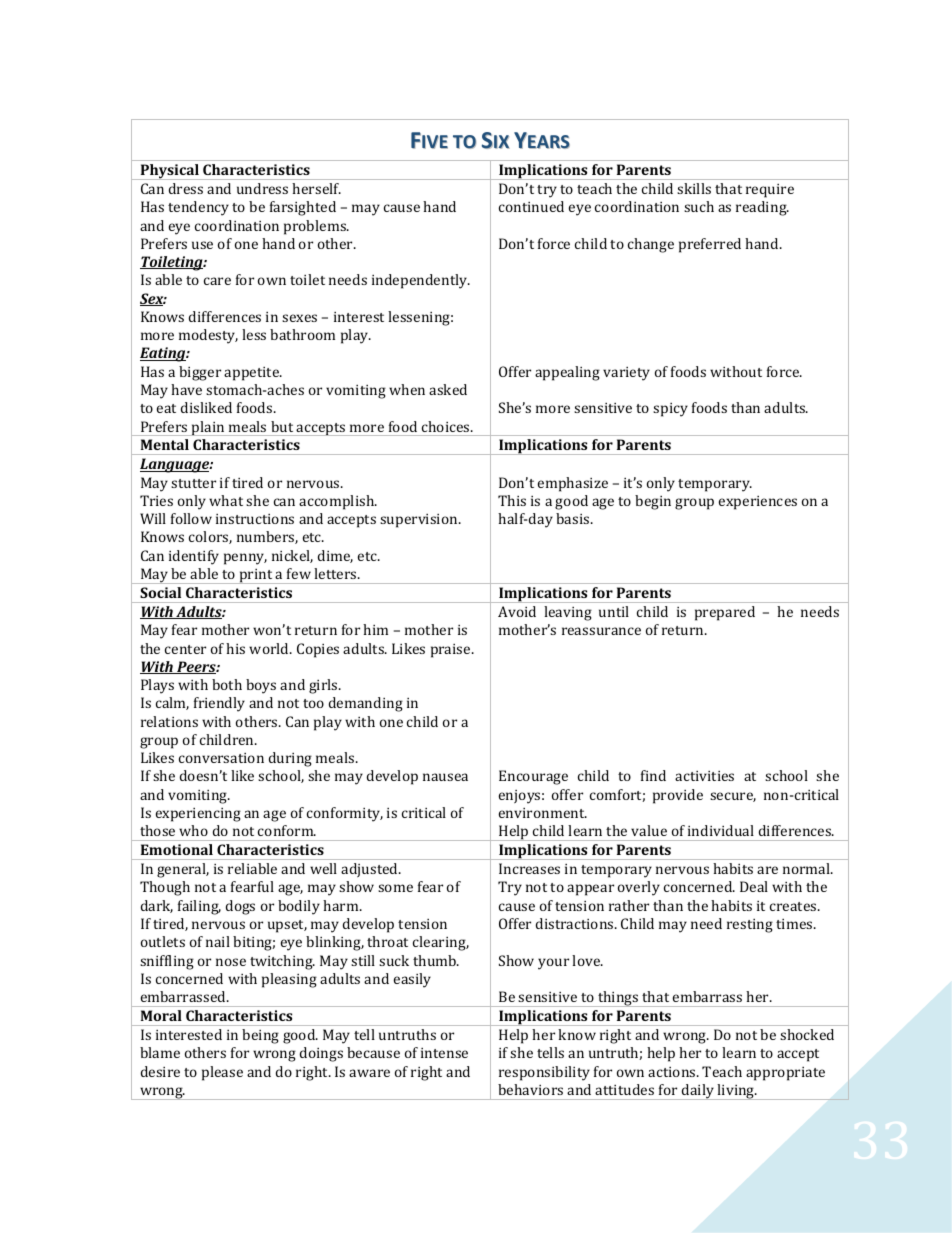  What do you see at coordinates (531, 206) in the screenshot?
I see `continued` at bounding box center [531, 206].
